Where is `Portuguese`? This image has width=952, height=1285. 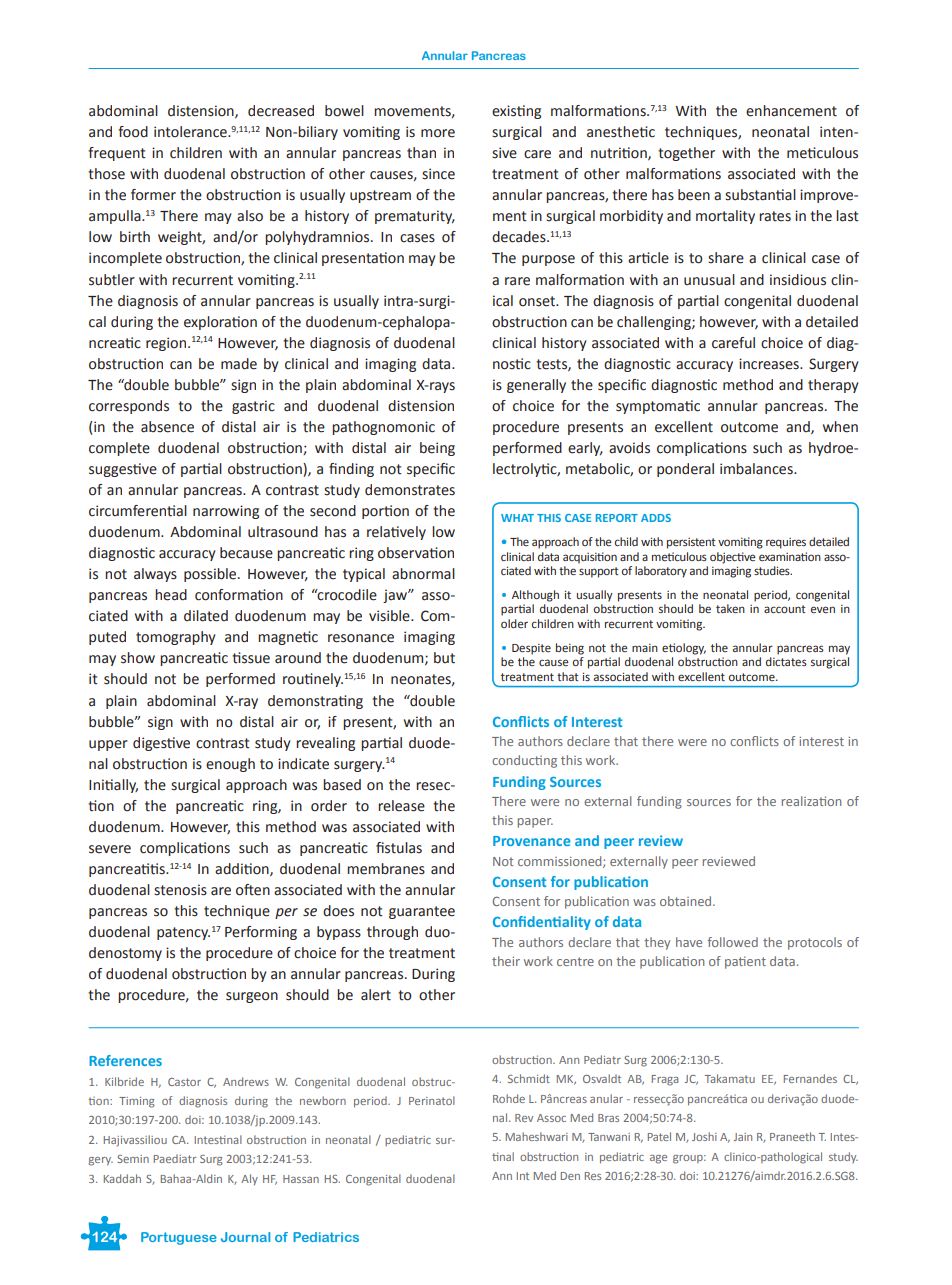
Portuguese is located at coordinates (179, 1238).
